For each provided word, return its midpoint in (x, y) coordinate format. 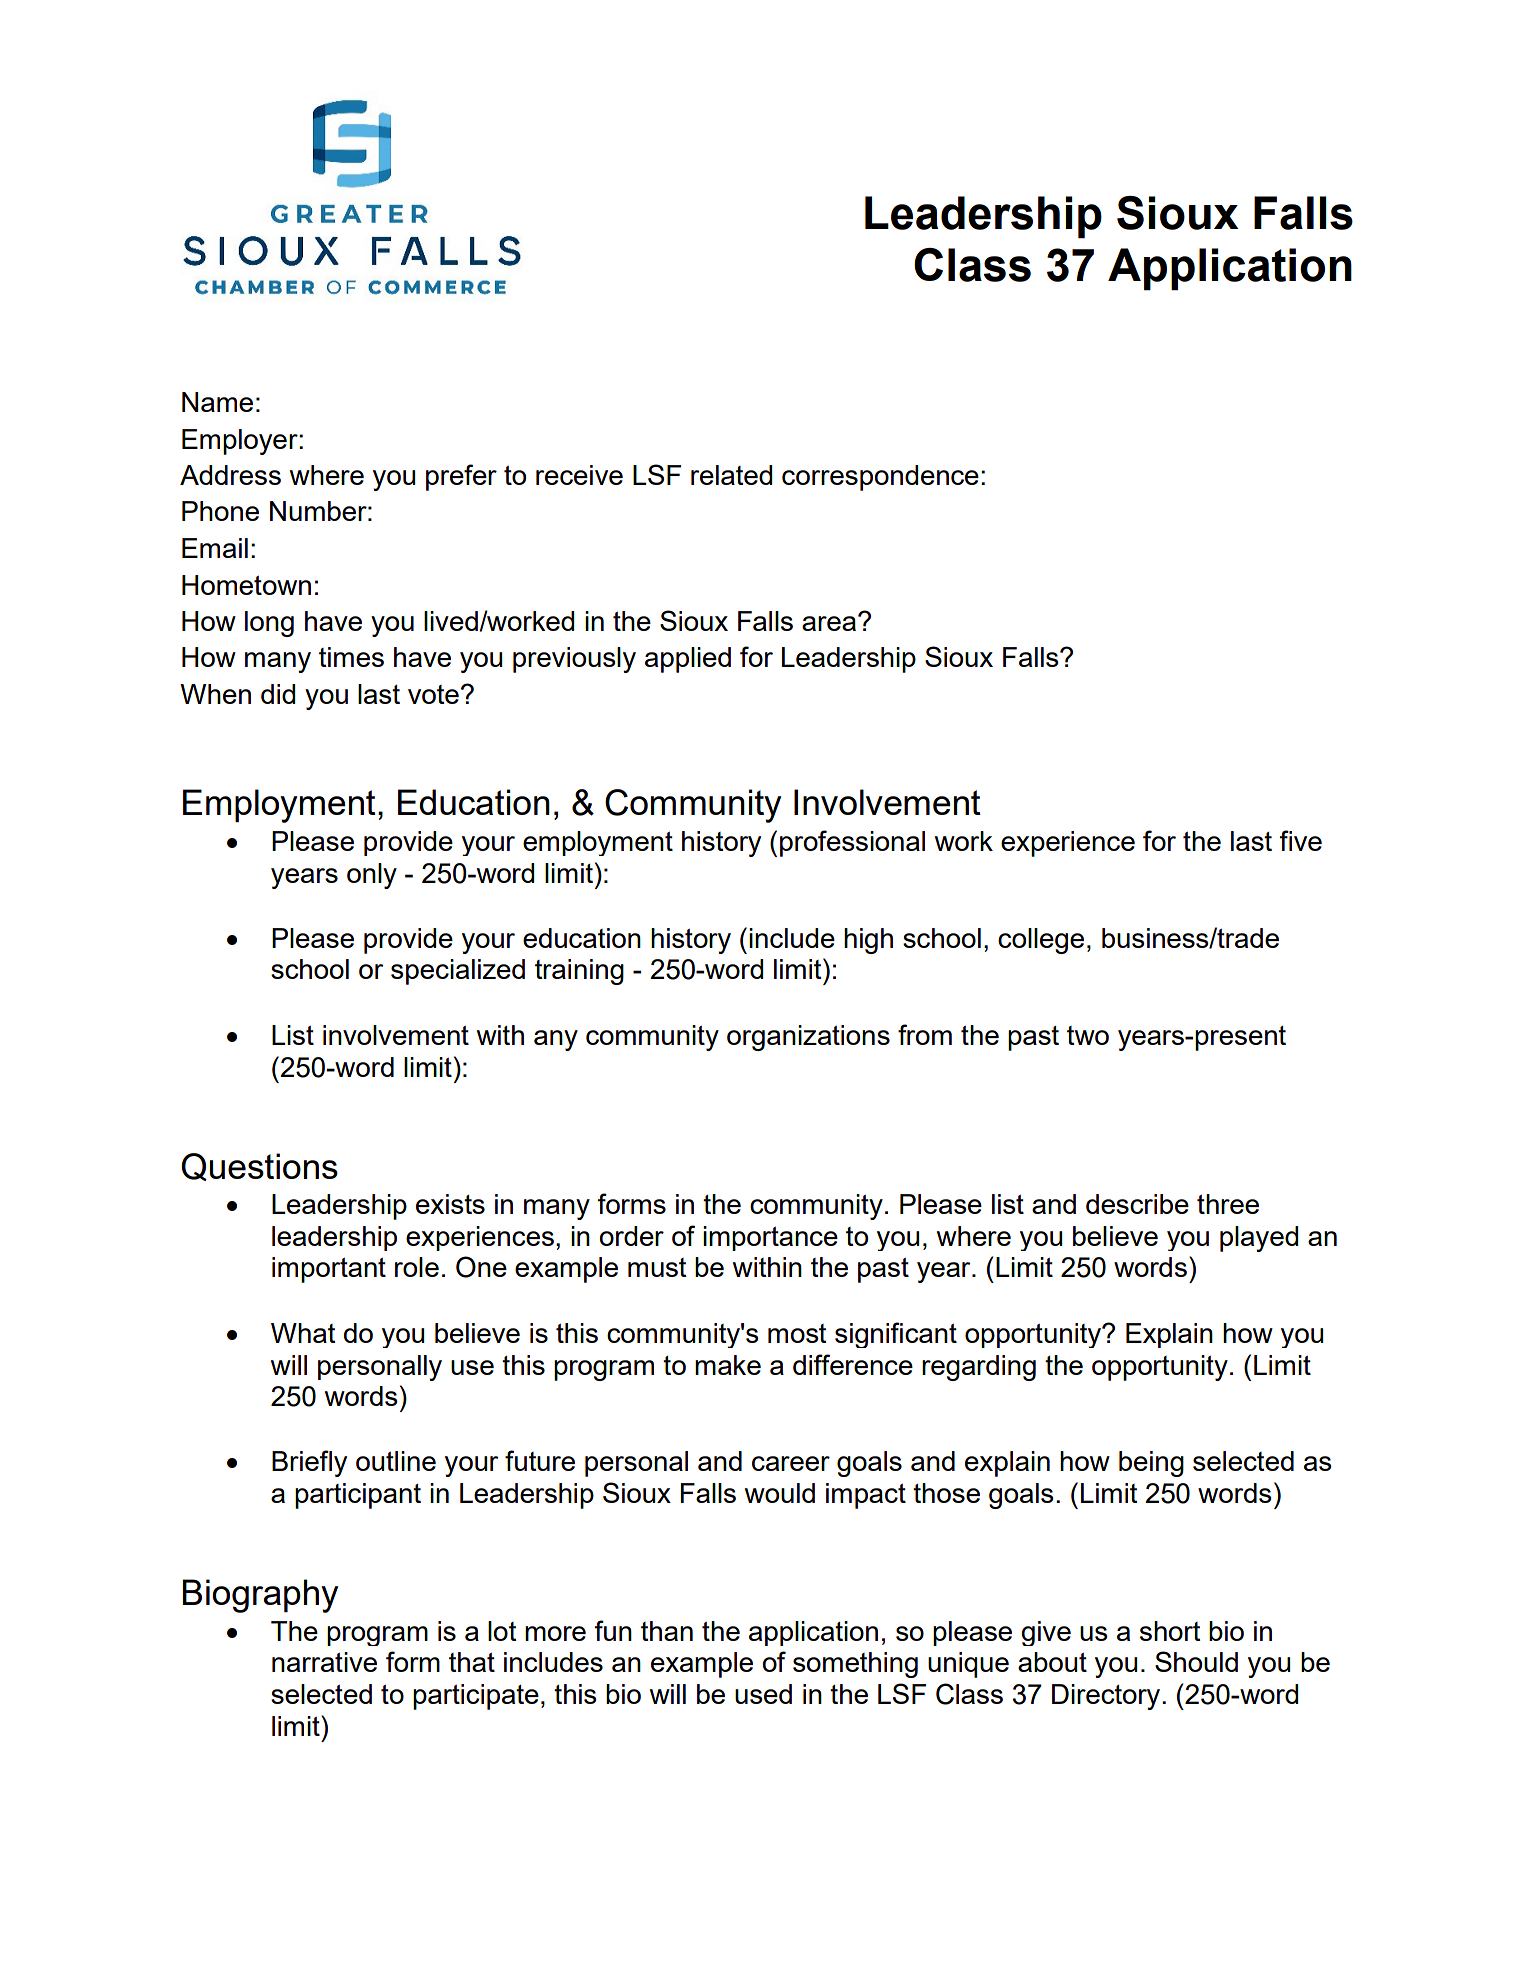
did (278, 694)
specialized (458, 972)
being (1151, 1464)
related (731, 475)
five (1300, 840)
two (1088, 1035)
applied (688, 660)
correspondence (880, 478)
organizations (808, 1038)
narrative (324, 1662)
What (303, 1333)
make (728, 1365)
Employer (241, 442)
